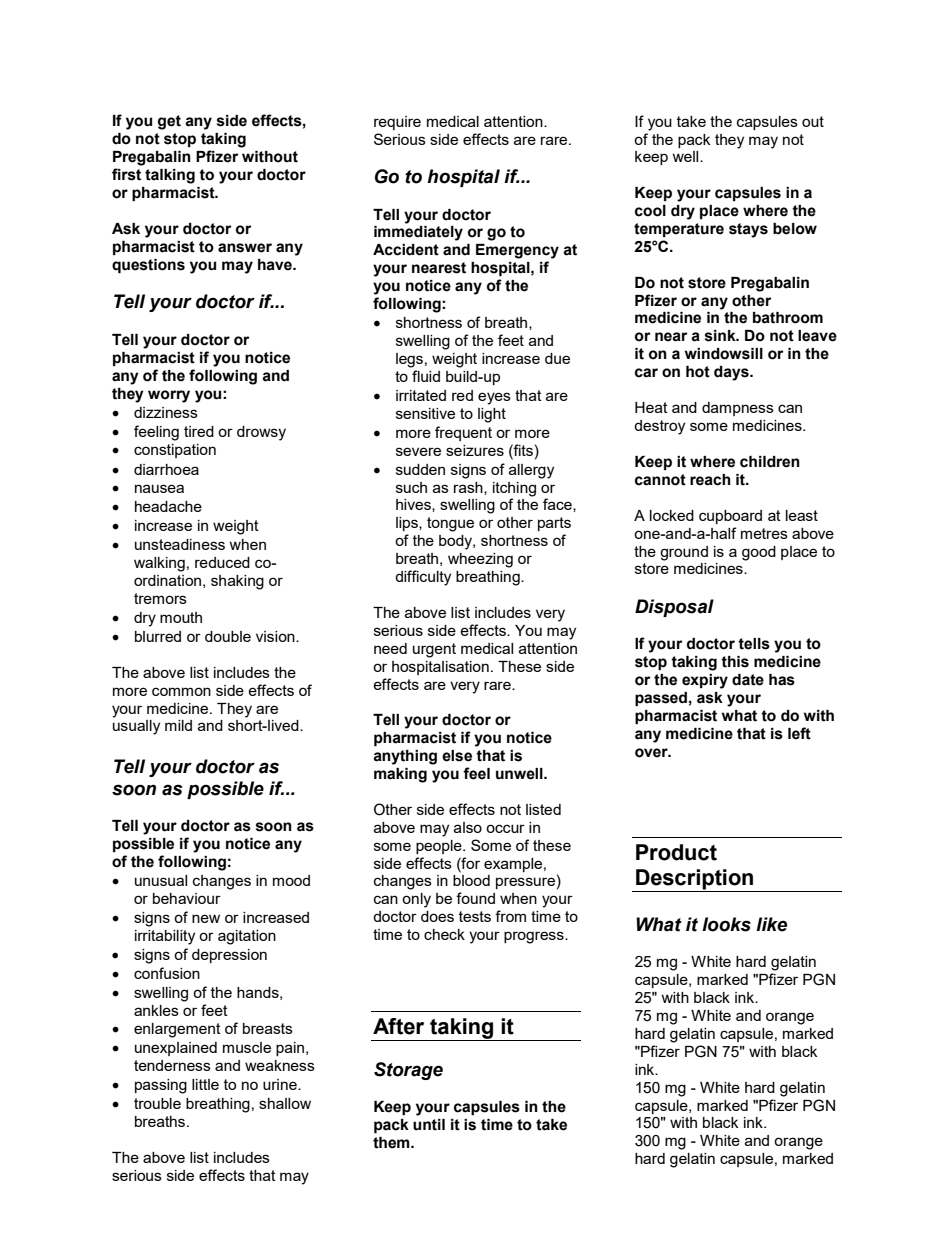  I want to click on until, so click(429, 1125).
